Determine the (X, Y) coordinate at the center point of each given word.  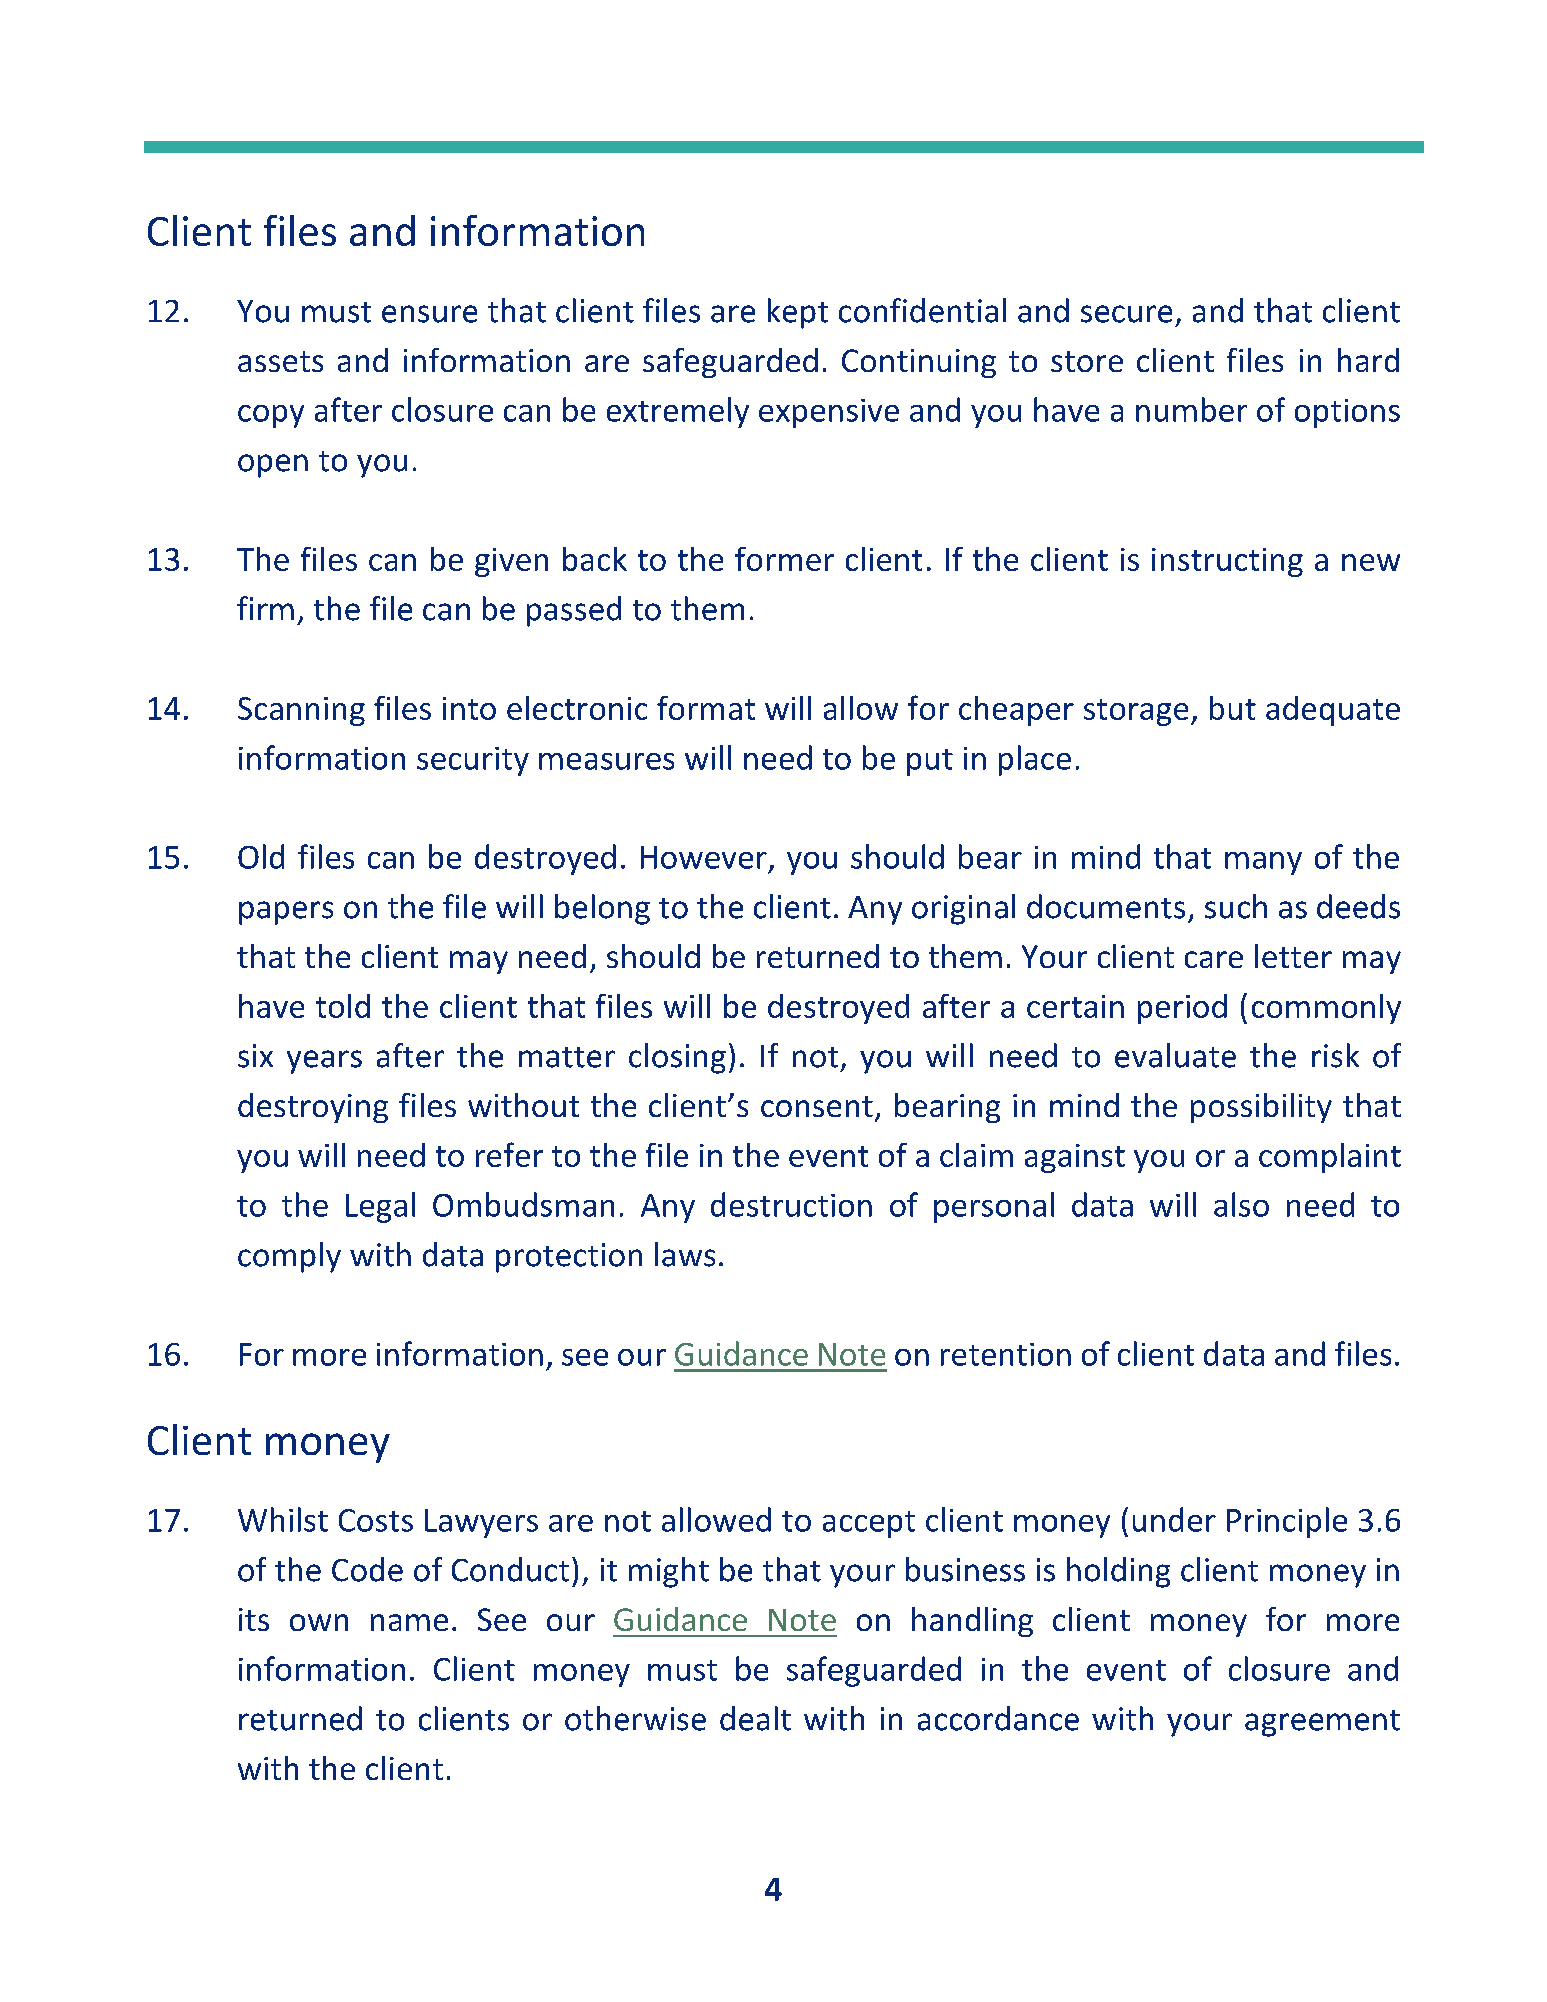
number (1191, 409)
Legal (380, 1207)
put (930, 762)
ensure (429, 314)
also (1241, 1204)
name (409, 1622)
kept (798, 313)
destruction (791, 1204)
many (1263, 863)
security (473, 761)
